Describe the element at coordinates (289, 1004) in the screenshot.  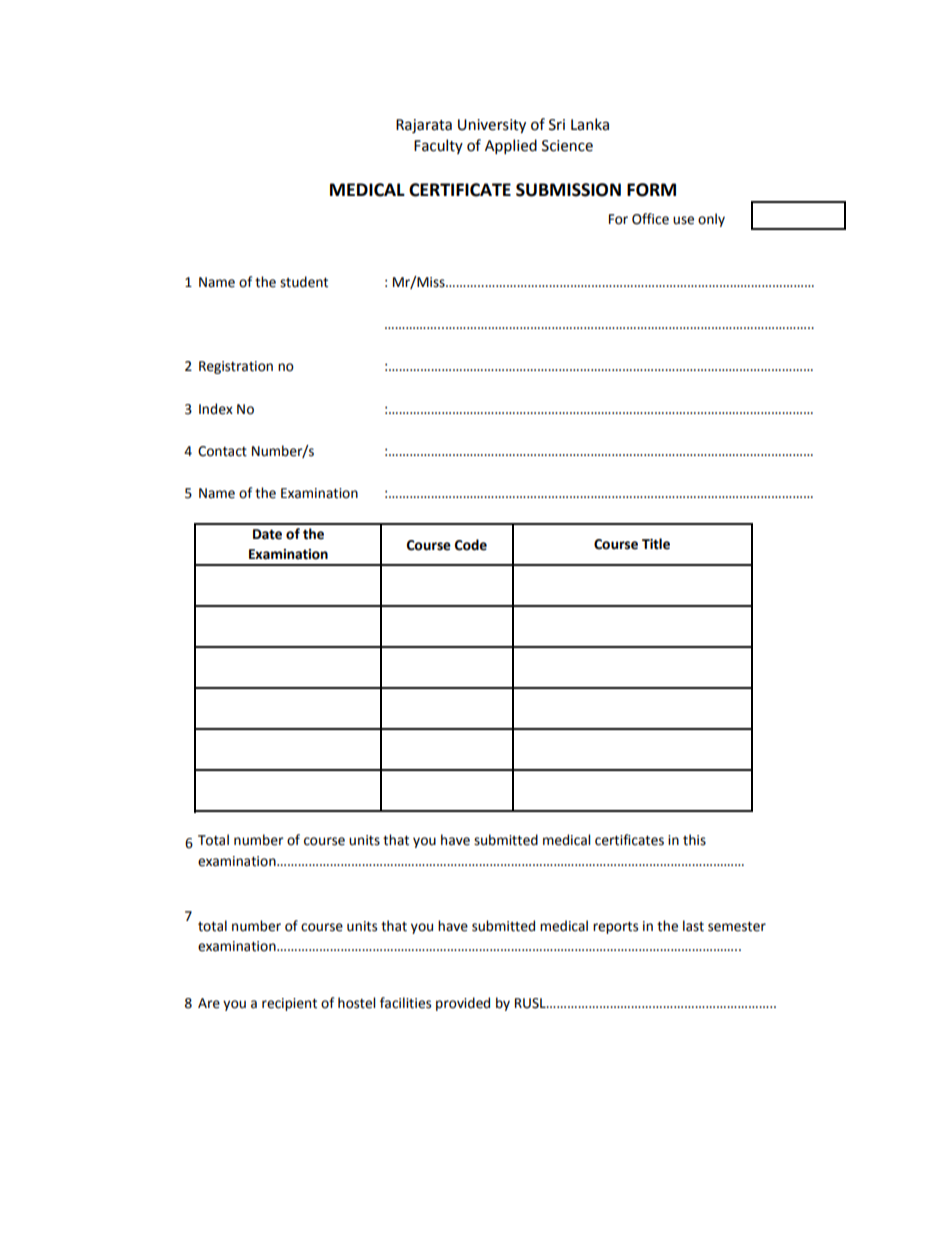
I see `recipient` at that location.
